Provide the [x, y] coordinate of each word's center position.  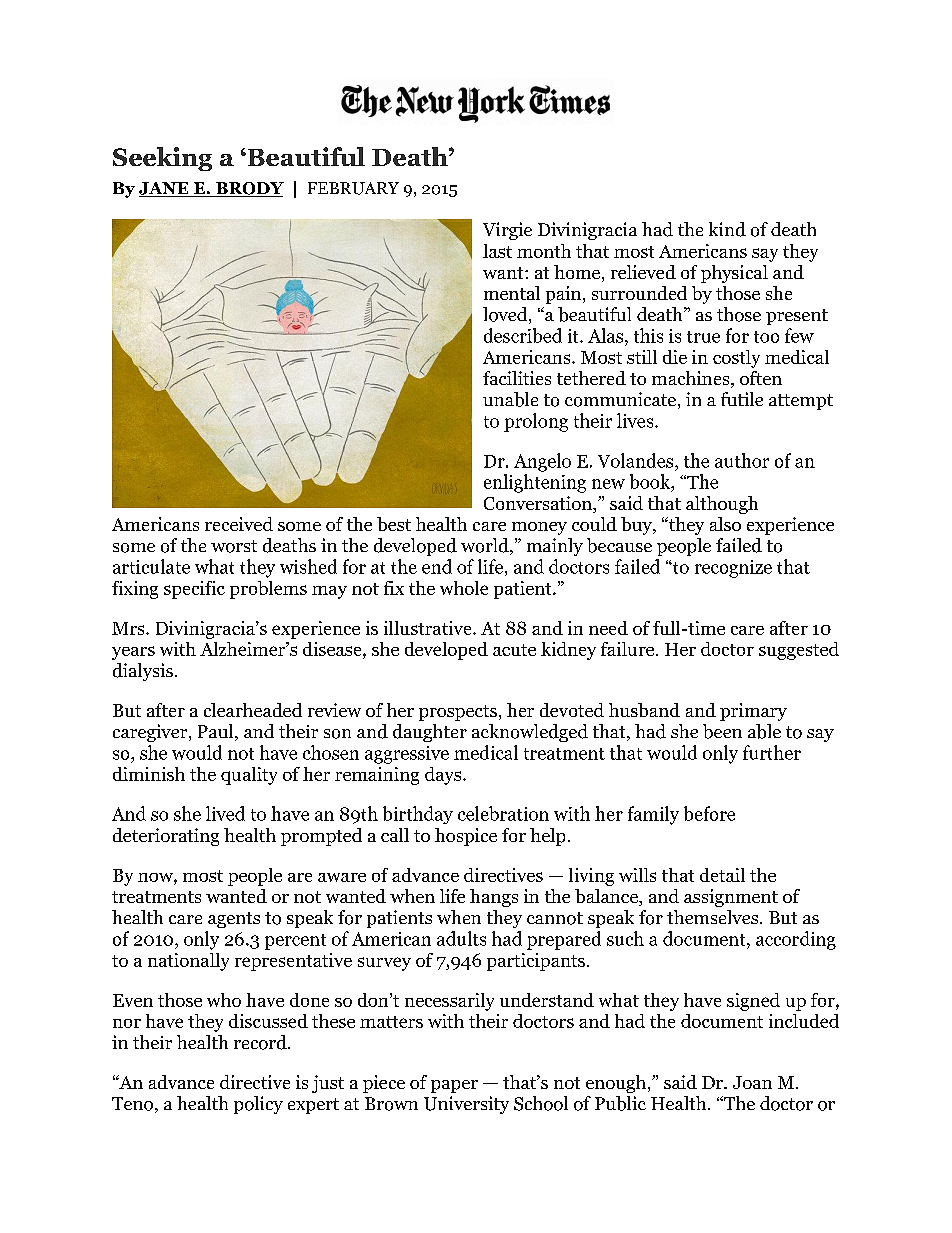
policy [258, 1105]
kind [727, 229]
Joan [752, 1082]
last [497, 251]
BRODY [249, 189]
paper [454, 1086]
